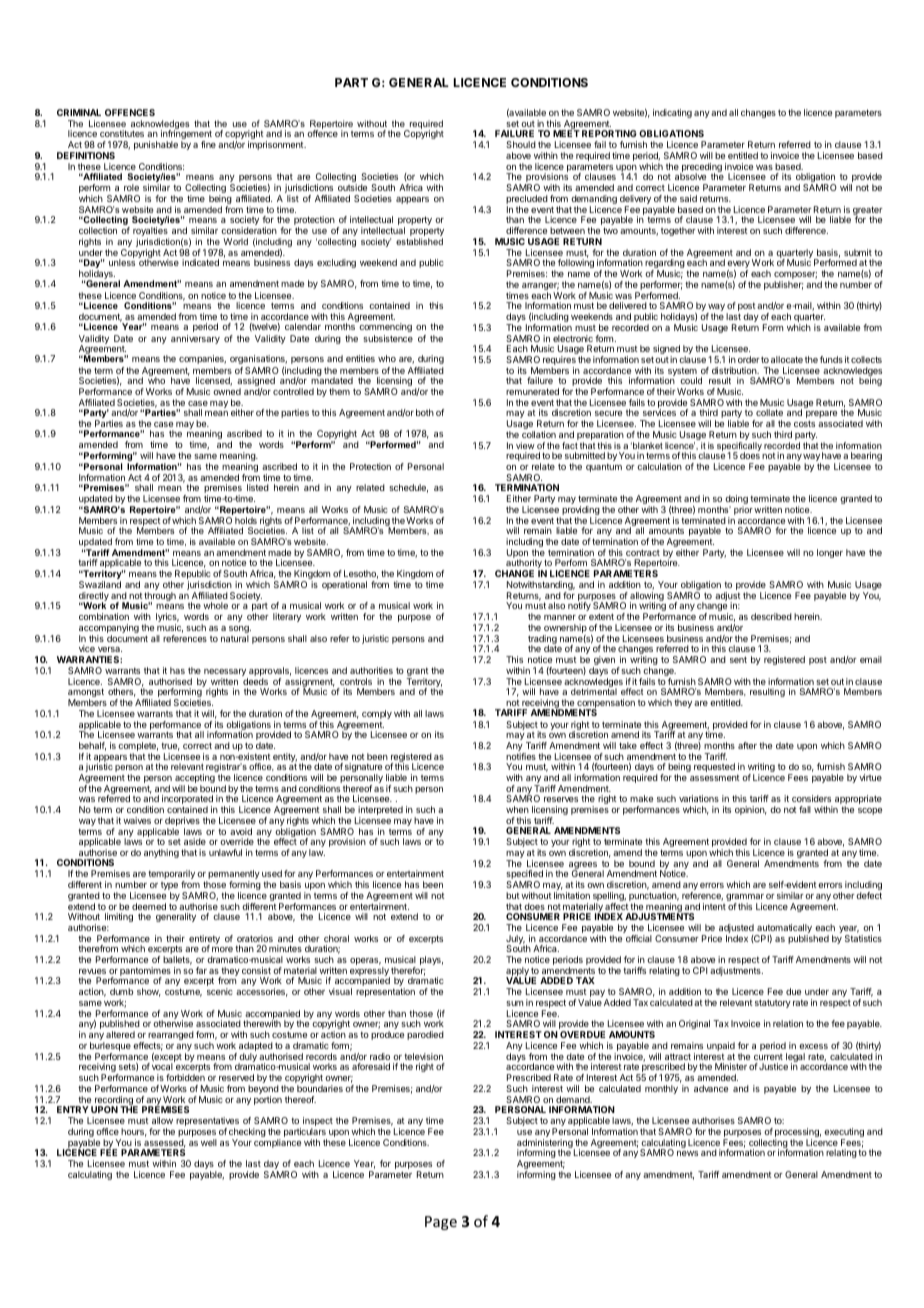  What do you see at coordinates (441, 1223) in the document?
I see `Page` at bounding box center [441, 1223].
